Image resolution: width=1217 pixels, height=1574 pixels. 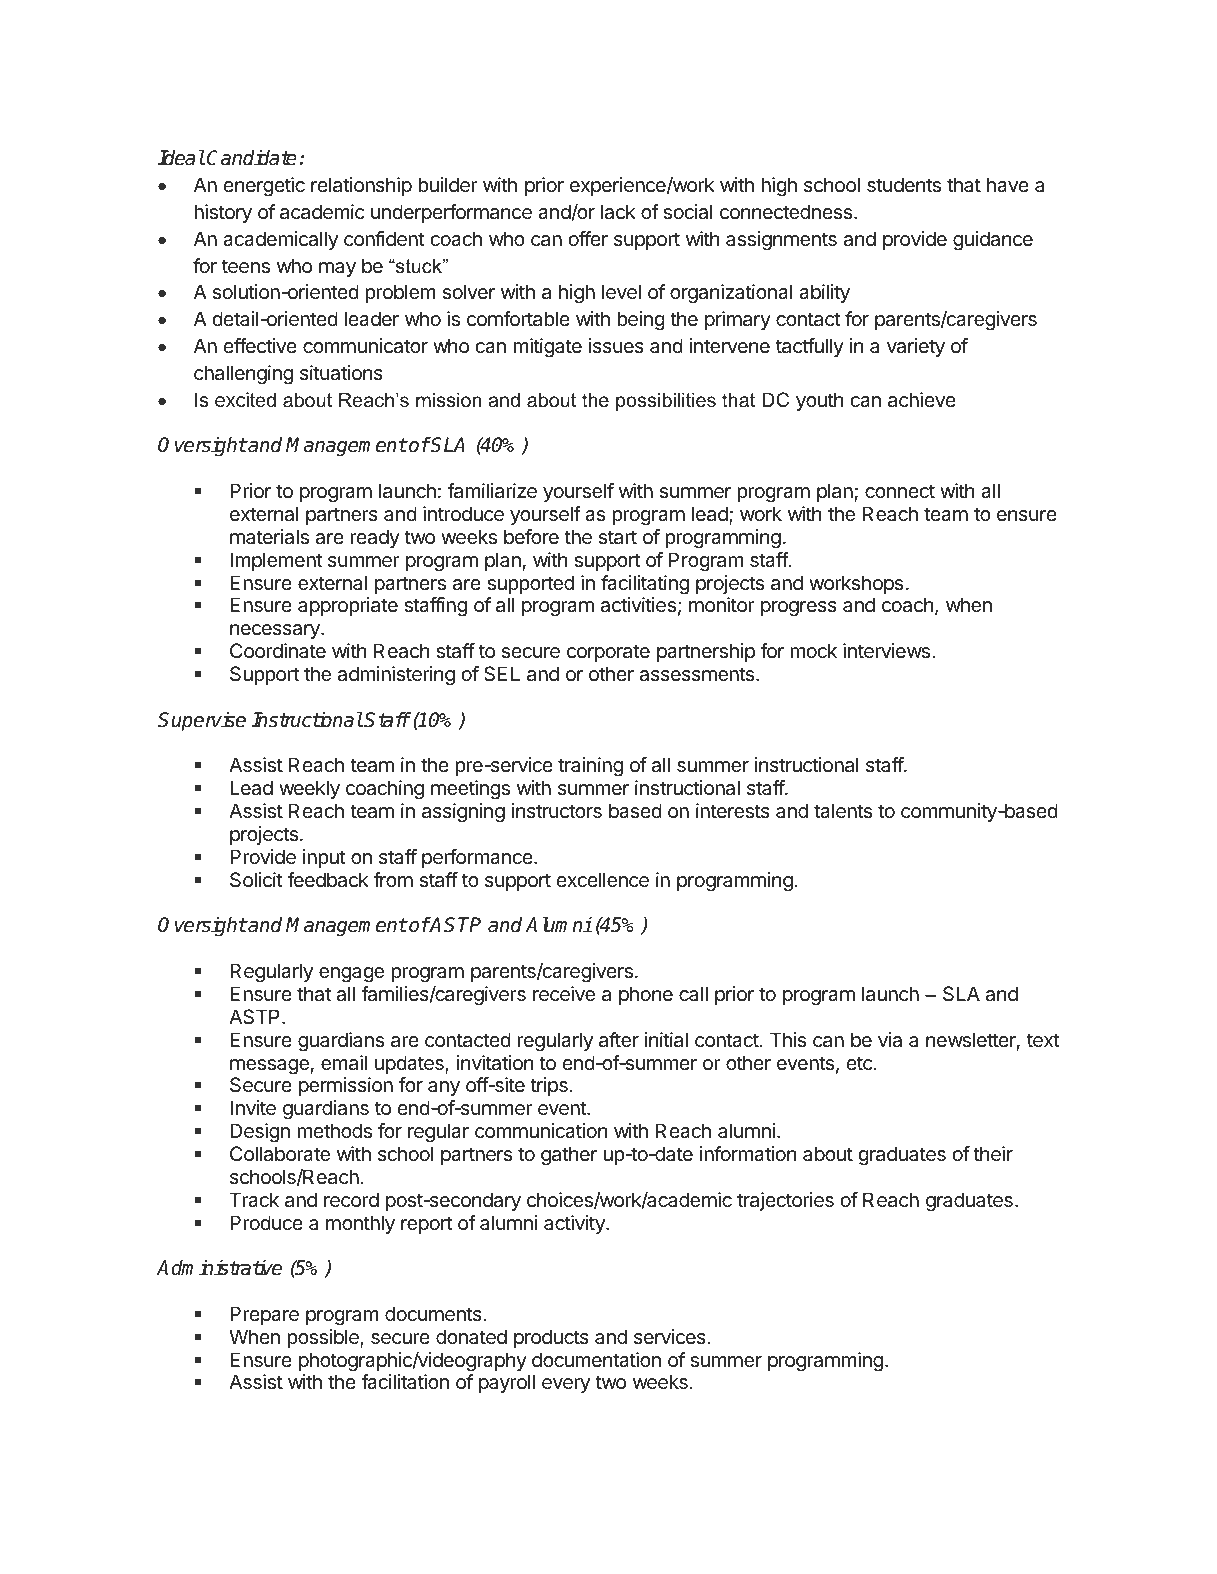 I want to click on phone, so click(x=646, y=995).
